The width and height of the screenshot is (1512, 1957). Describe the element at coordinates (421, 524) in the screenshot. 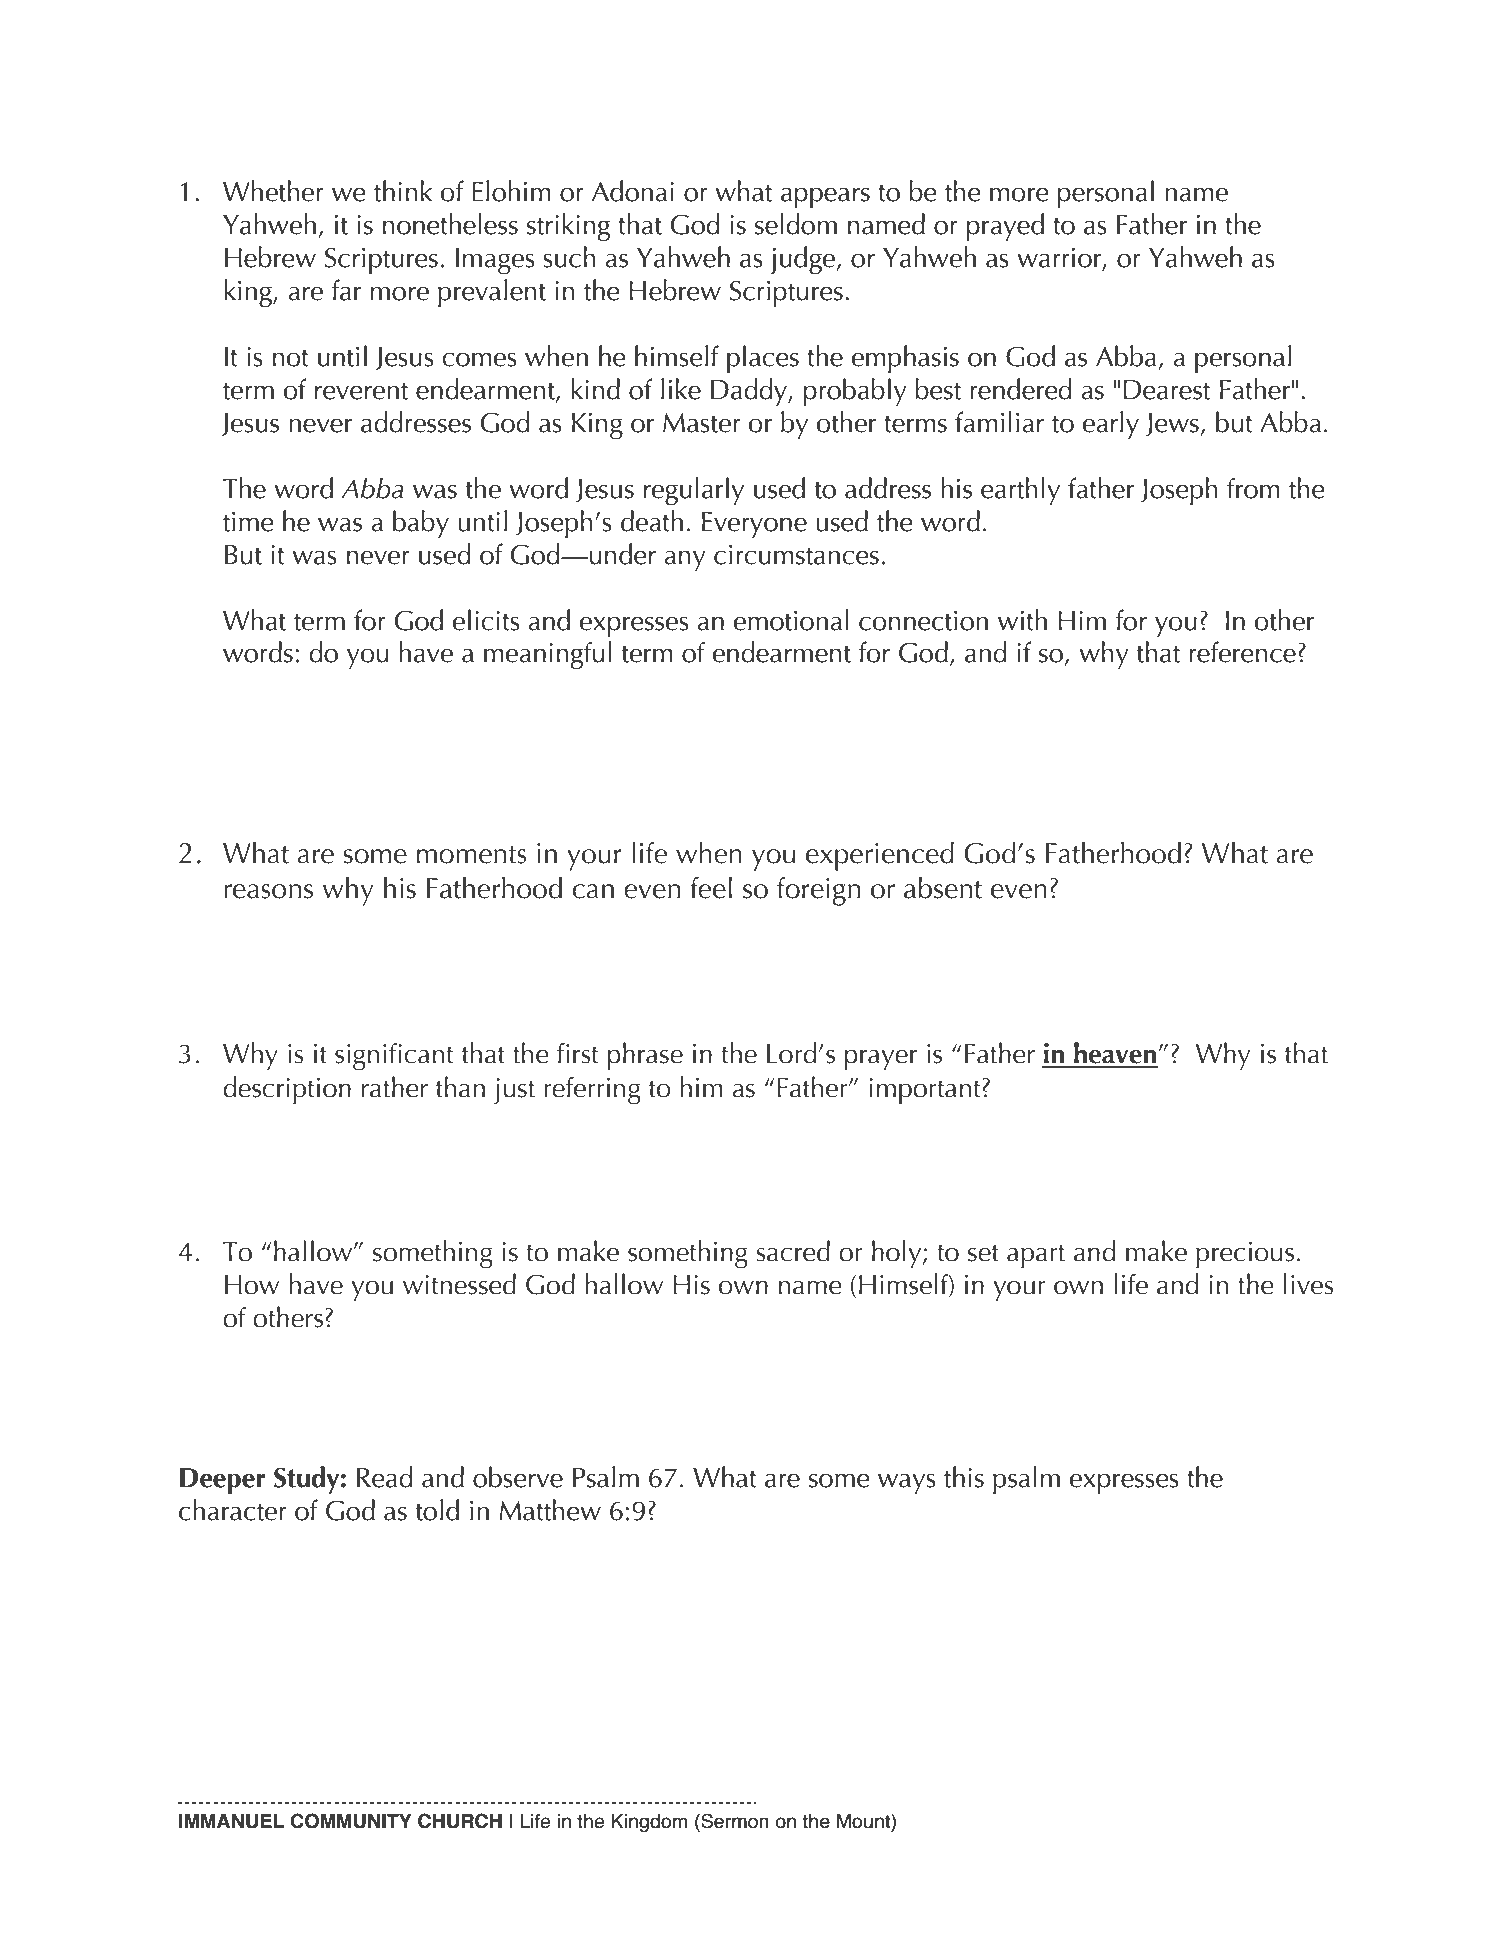

I see `baby` at that location.
